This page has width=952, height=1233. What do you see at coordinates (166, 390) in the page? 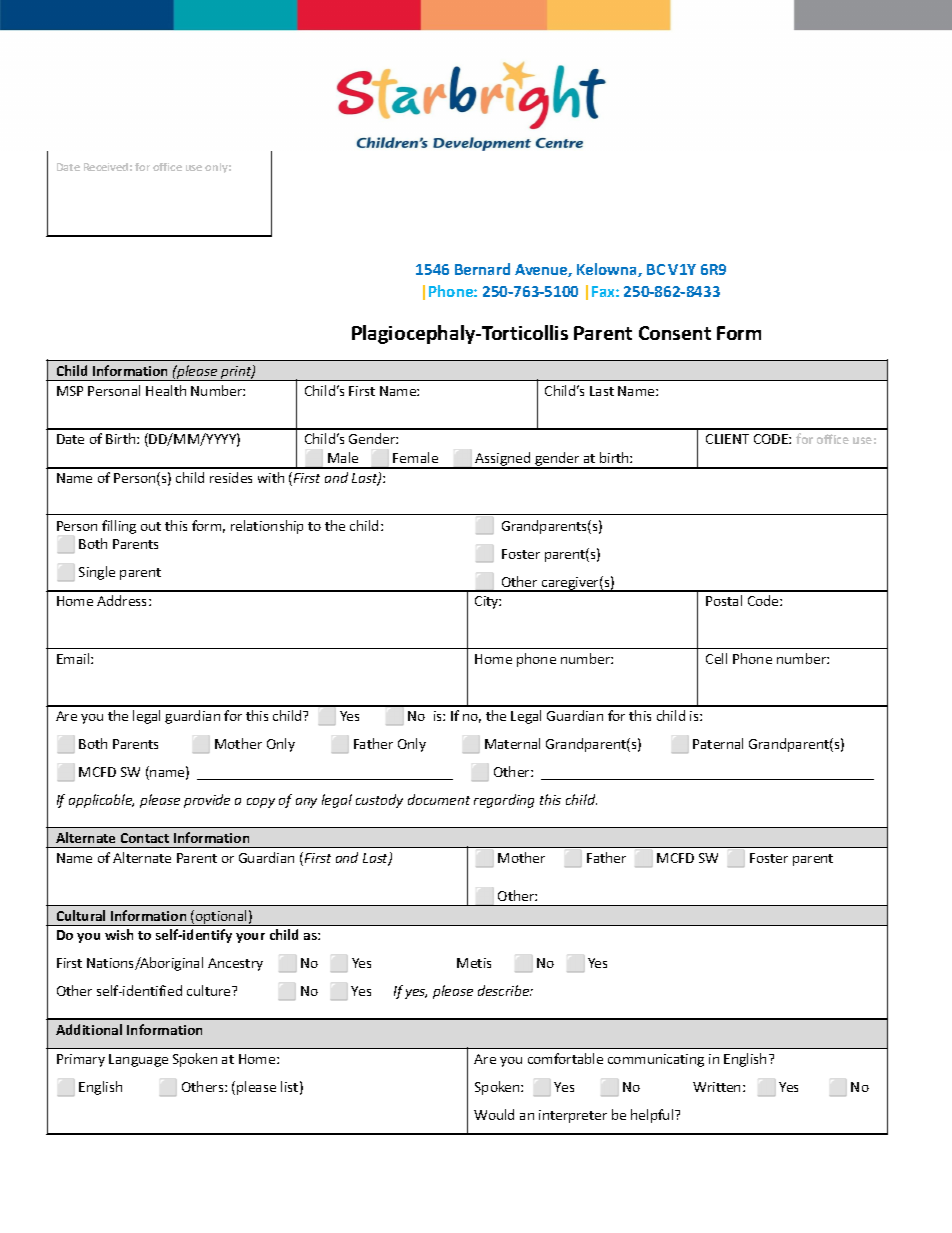
I see `Health` at bounding box center [166, 390].
